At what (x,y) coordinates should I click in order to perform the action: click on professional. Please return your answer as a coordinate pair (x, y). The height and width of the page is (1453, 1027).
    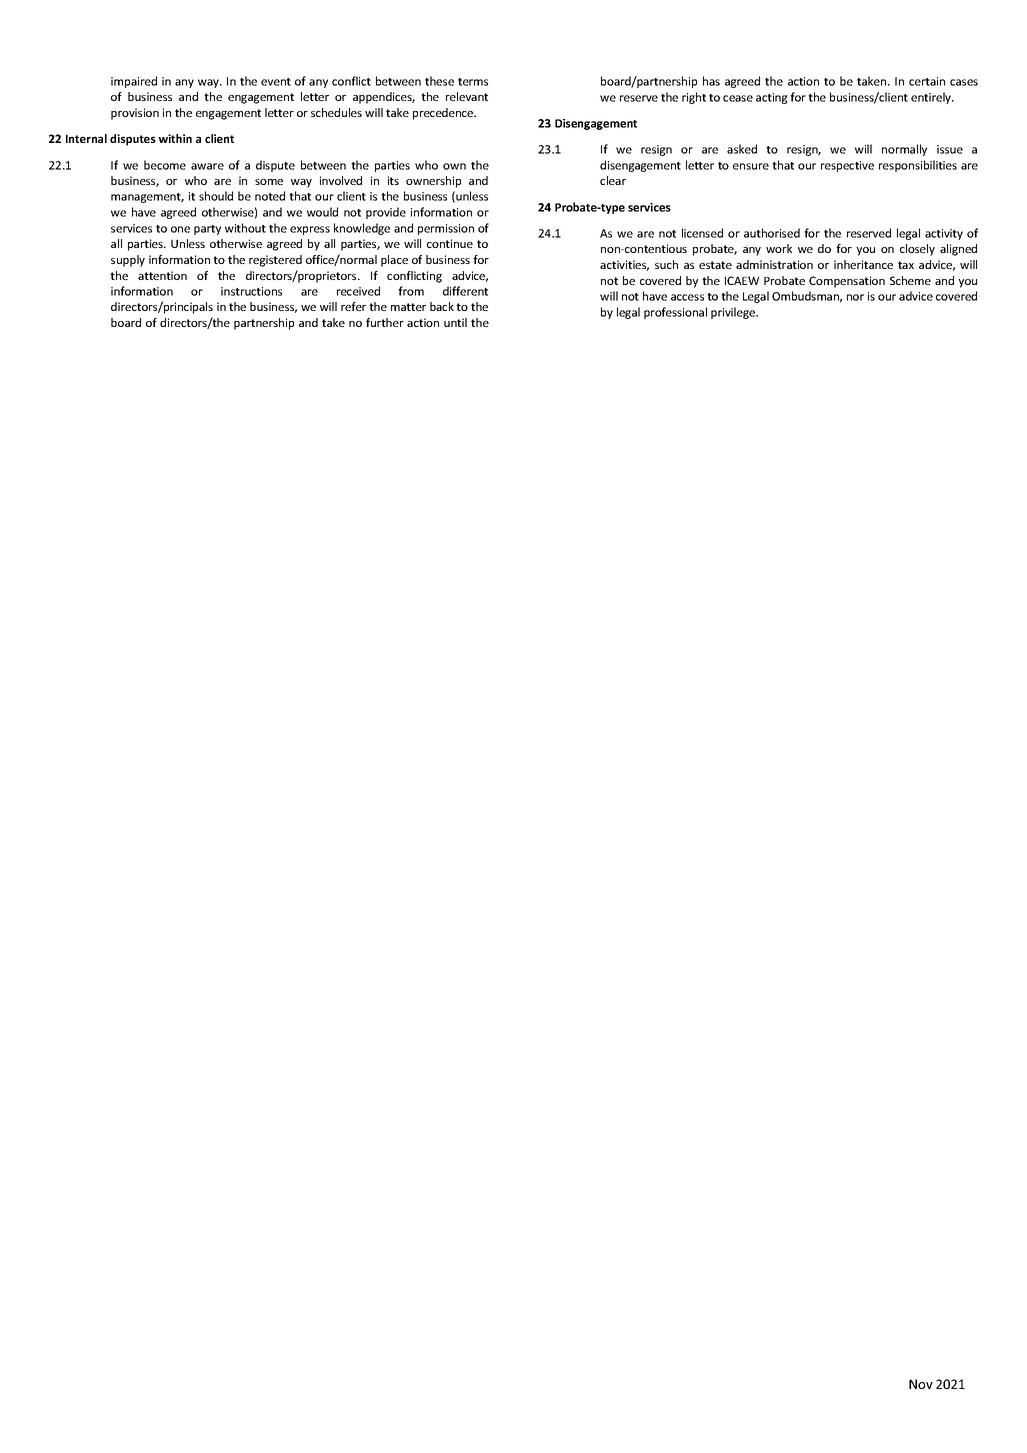
    Looking at the image, I should click on (675, 313).
